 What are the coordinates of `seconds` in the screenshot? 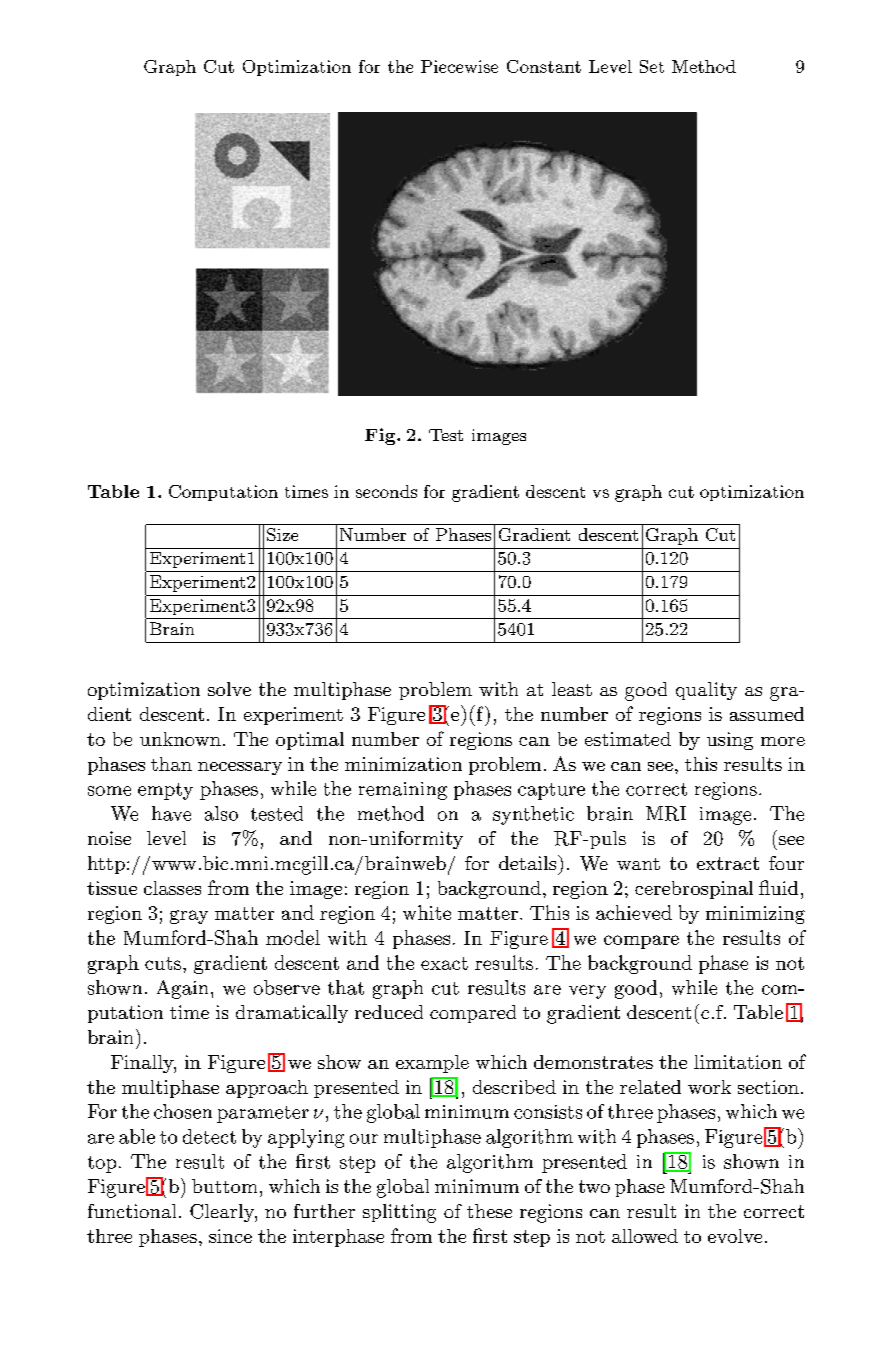 It's located at (386, 491).
